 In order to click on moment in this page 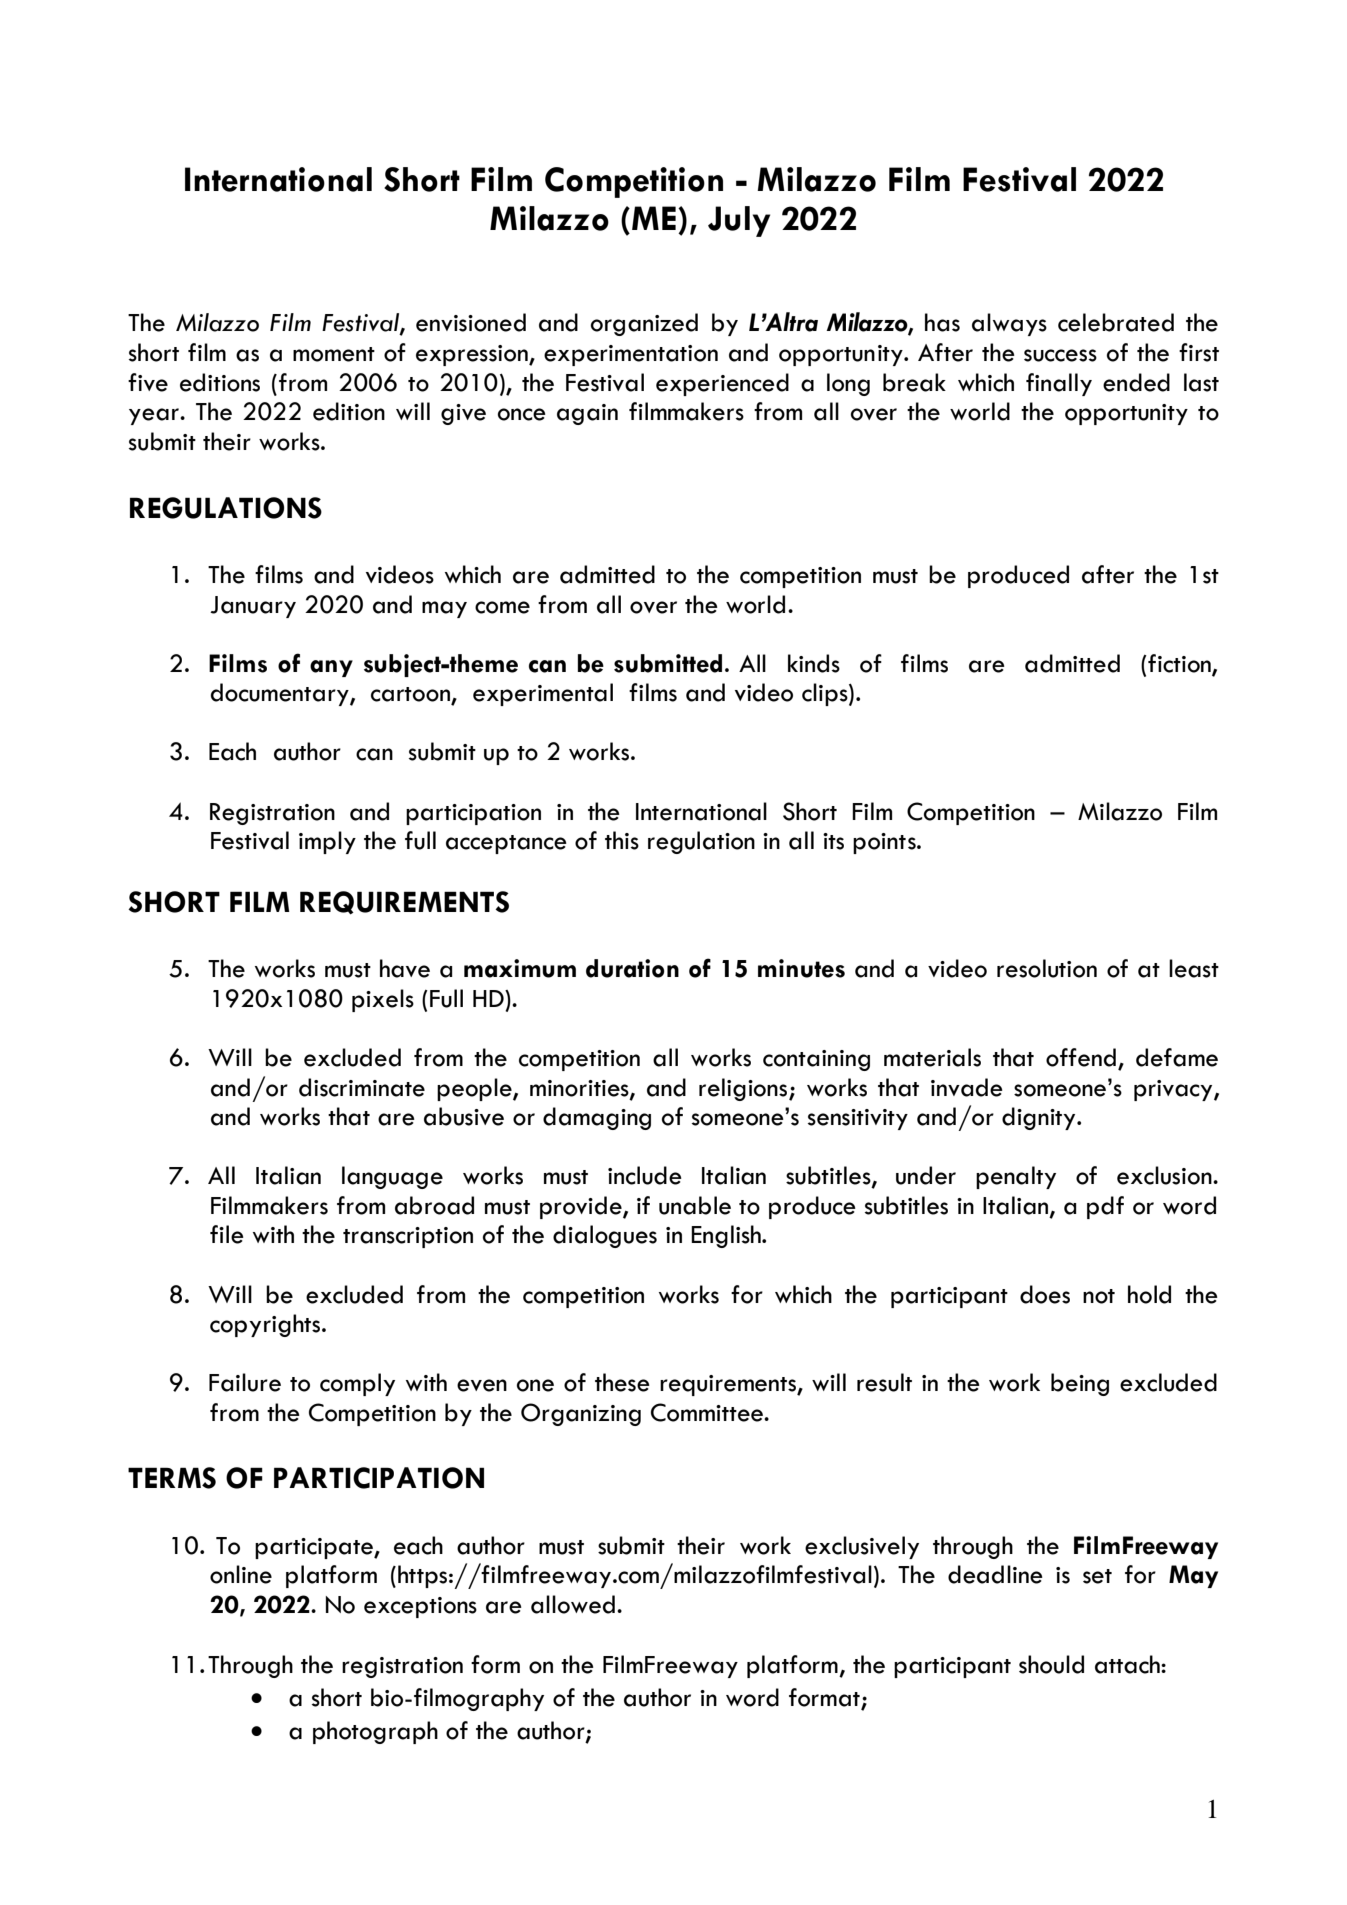, I will do `click(334, 354)`.
